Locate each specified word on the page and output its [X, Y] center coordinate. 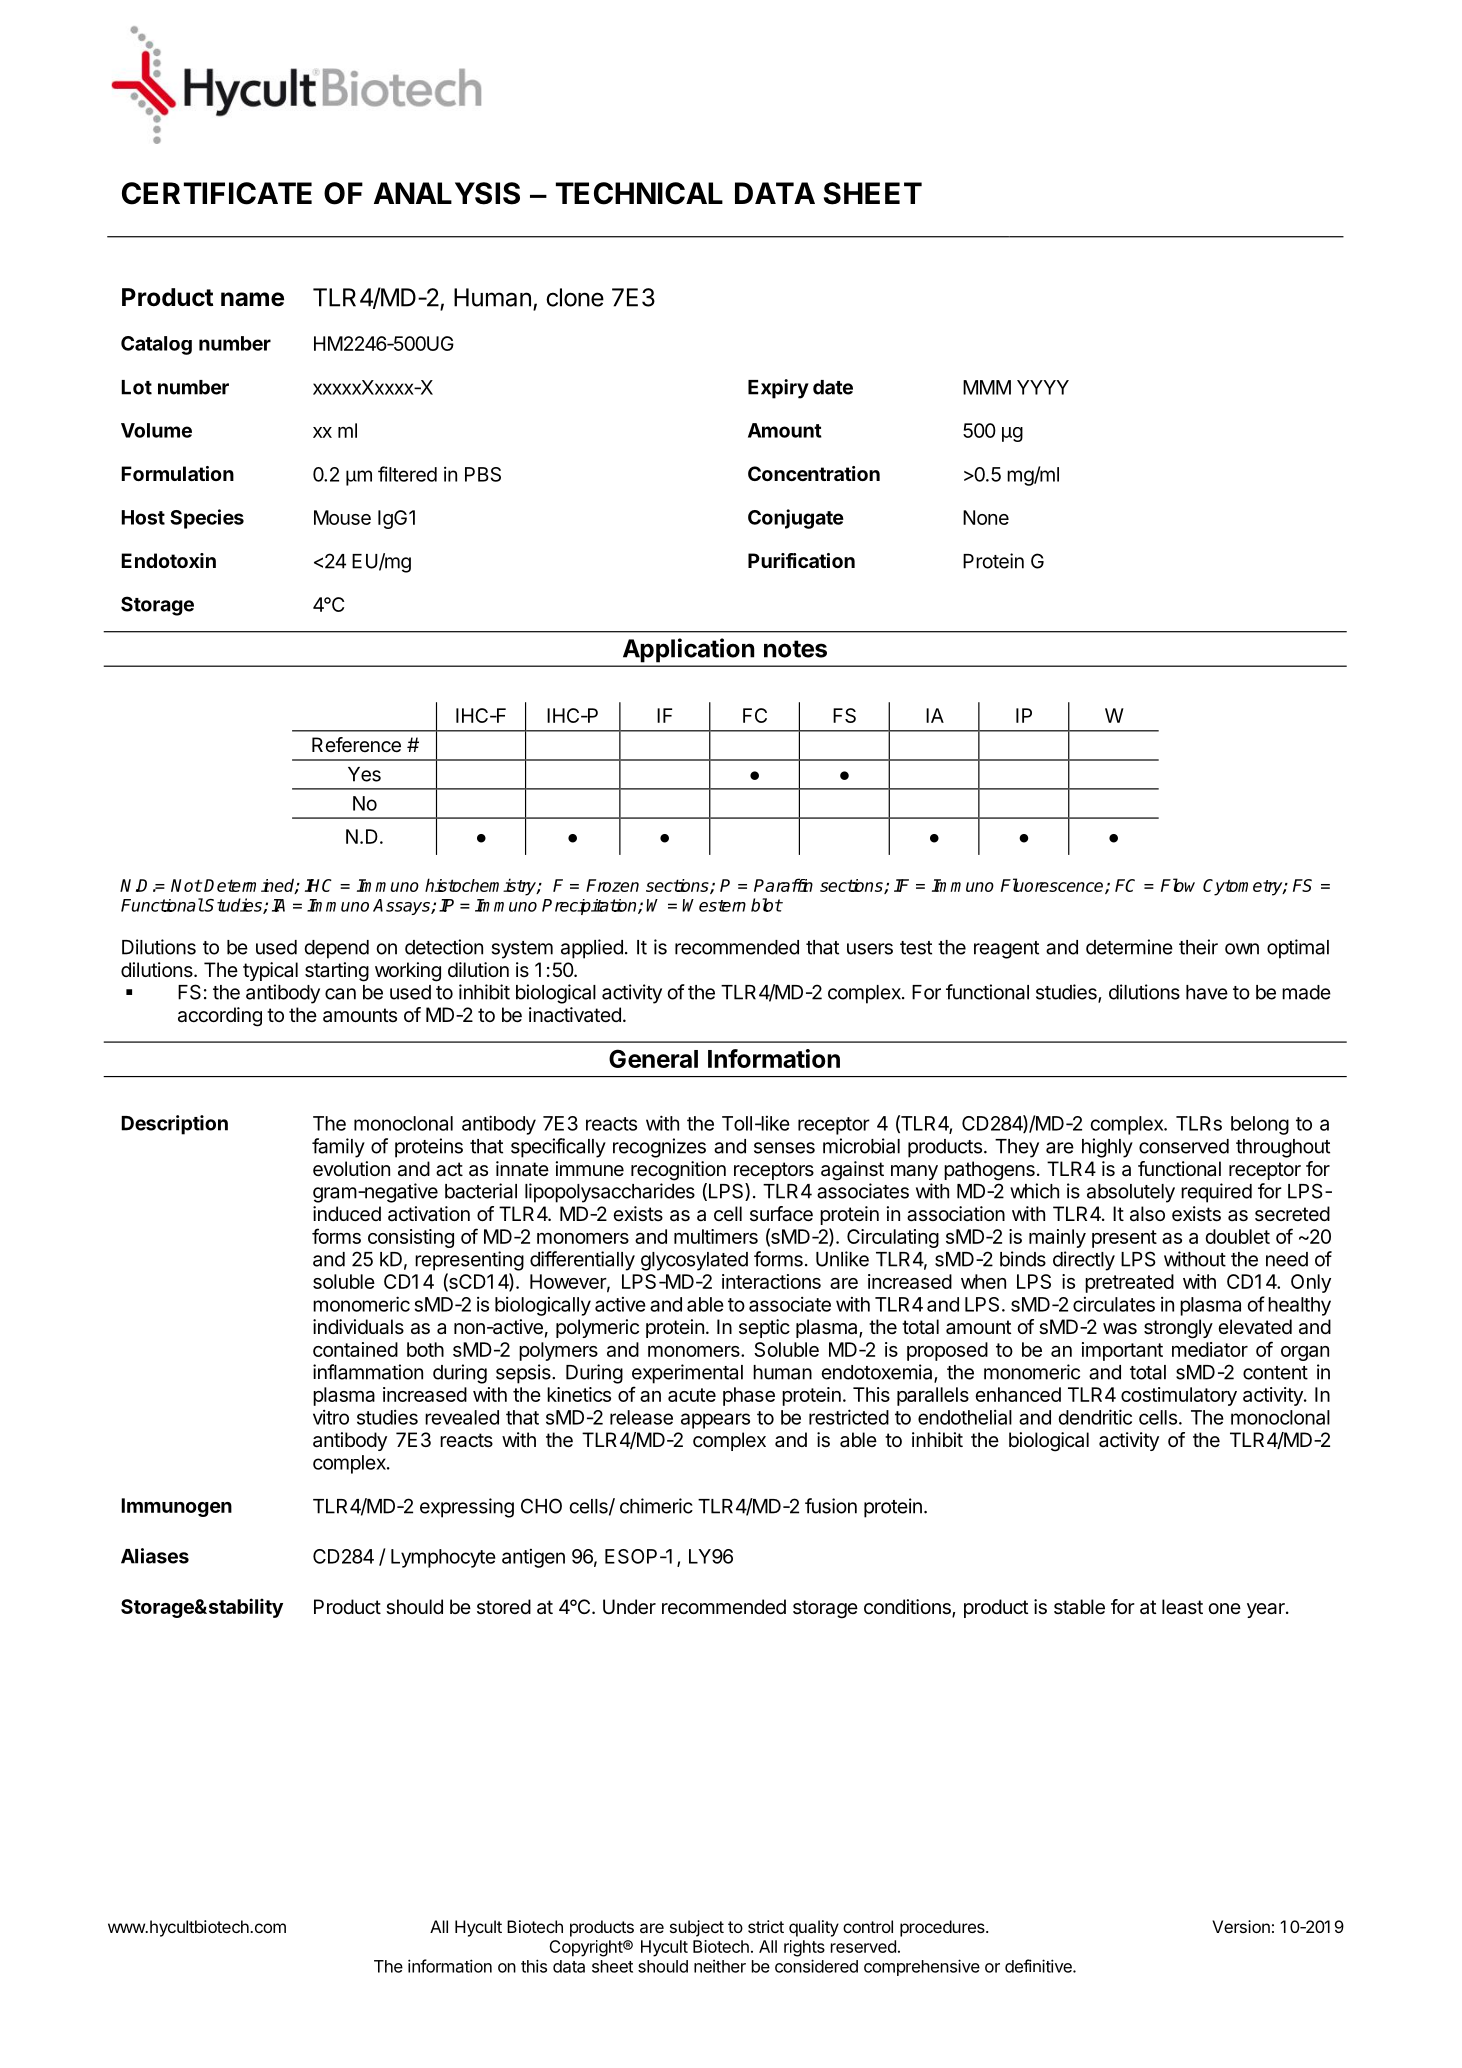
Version [1241, 1926]
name [252, 299]
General [653, 1058]
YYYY [1043, 387]
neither [720, 1966]
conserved [1184, 1146]
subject [697, 1928]
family [338, 1148]
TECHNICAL [639, 193]
